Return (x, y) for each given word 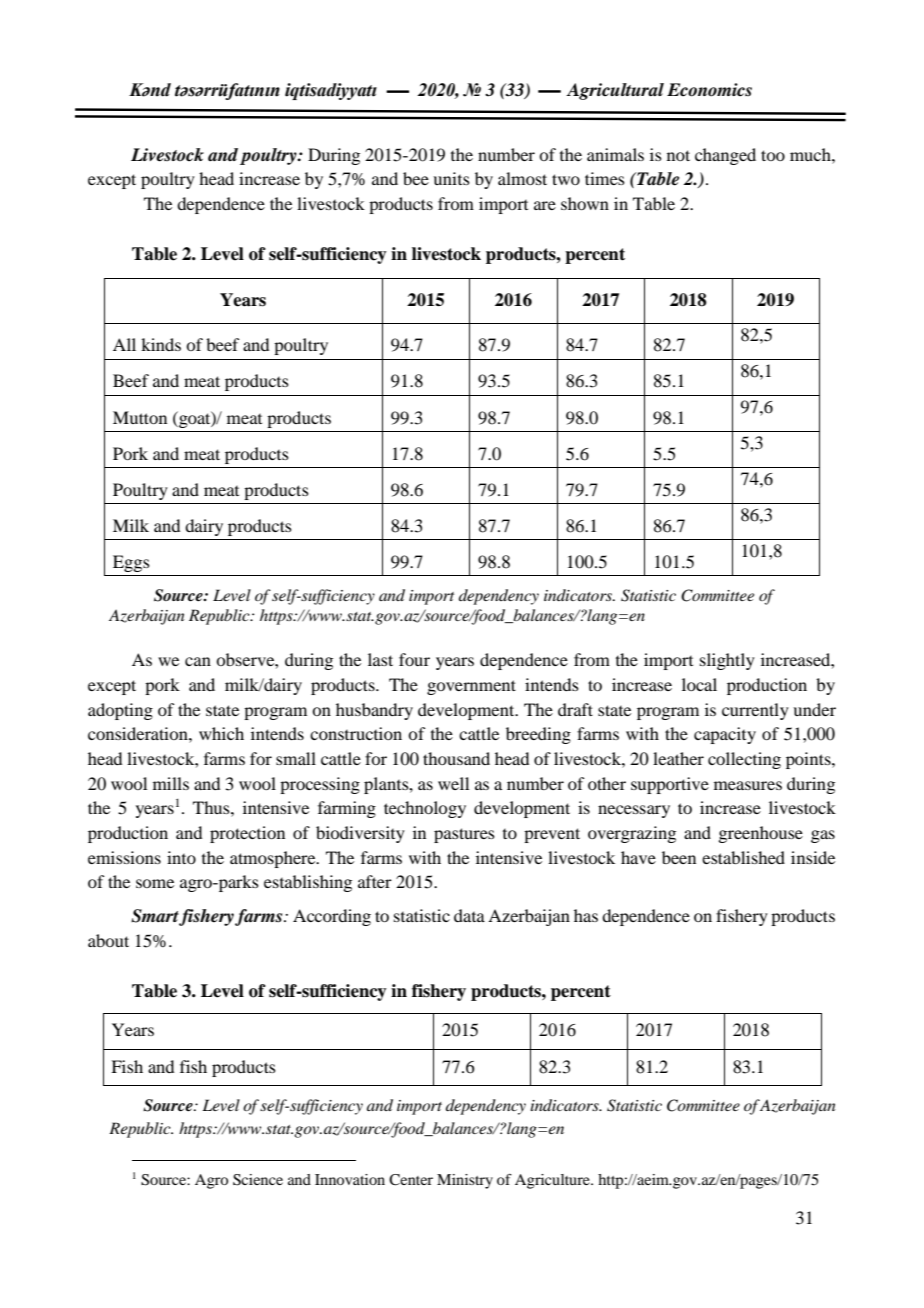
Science (258, 1180)
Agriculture (553, 1181)
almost (522, 178)
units (451, 178)
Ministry (465, 1181)
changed (725, 156)
